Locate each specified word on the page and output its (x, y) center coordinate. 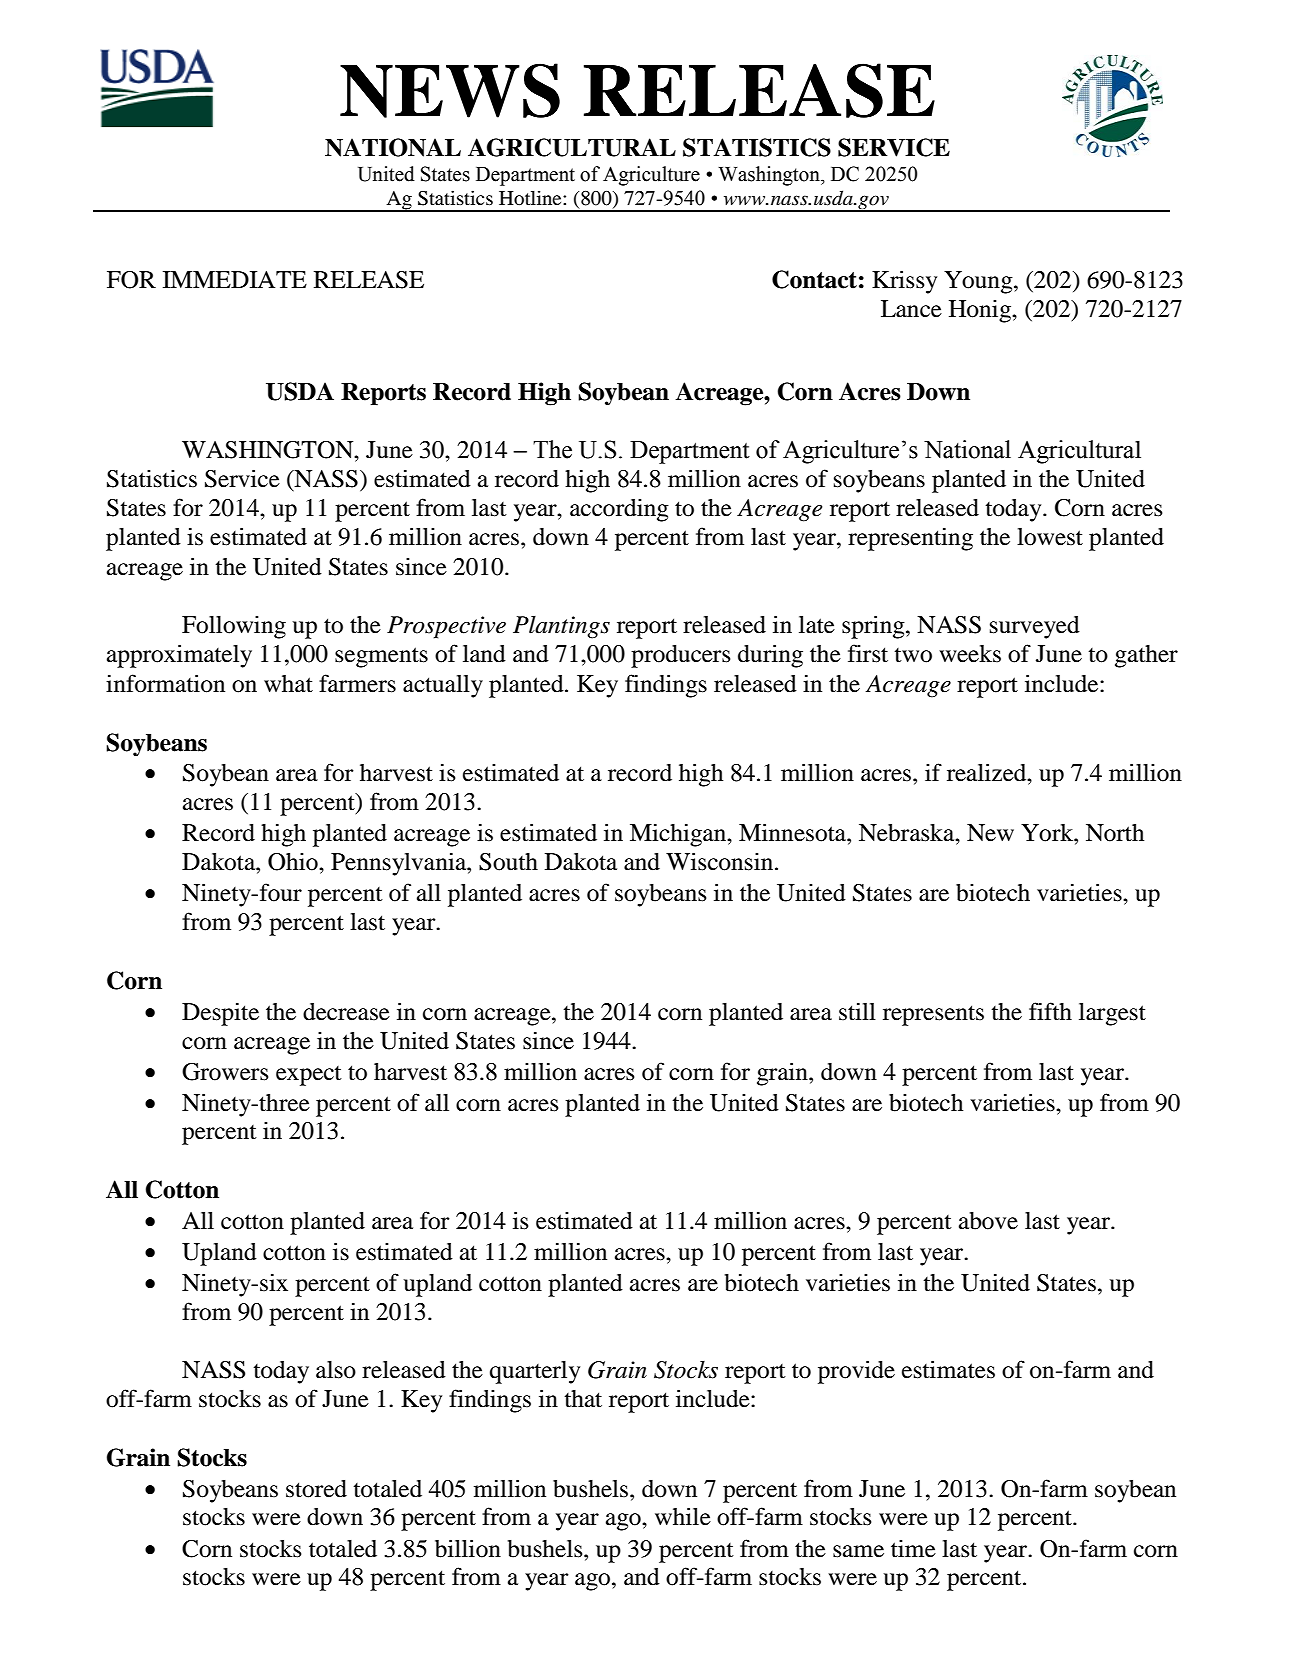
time (913, 1549)
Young (979, 282)
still (857, 1011)
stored (316, 1489)
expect (309, 1076)
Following (234, 627)
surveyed (1035, 627)
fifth (1050, 1011)
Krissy (904, 282)
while (683, 1516)
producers (681, 656)
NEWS (450, 90)
